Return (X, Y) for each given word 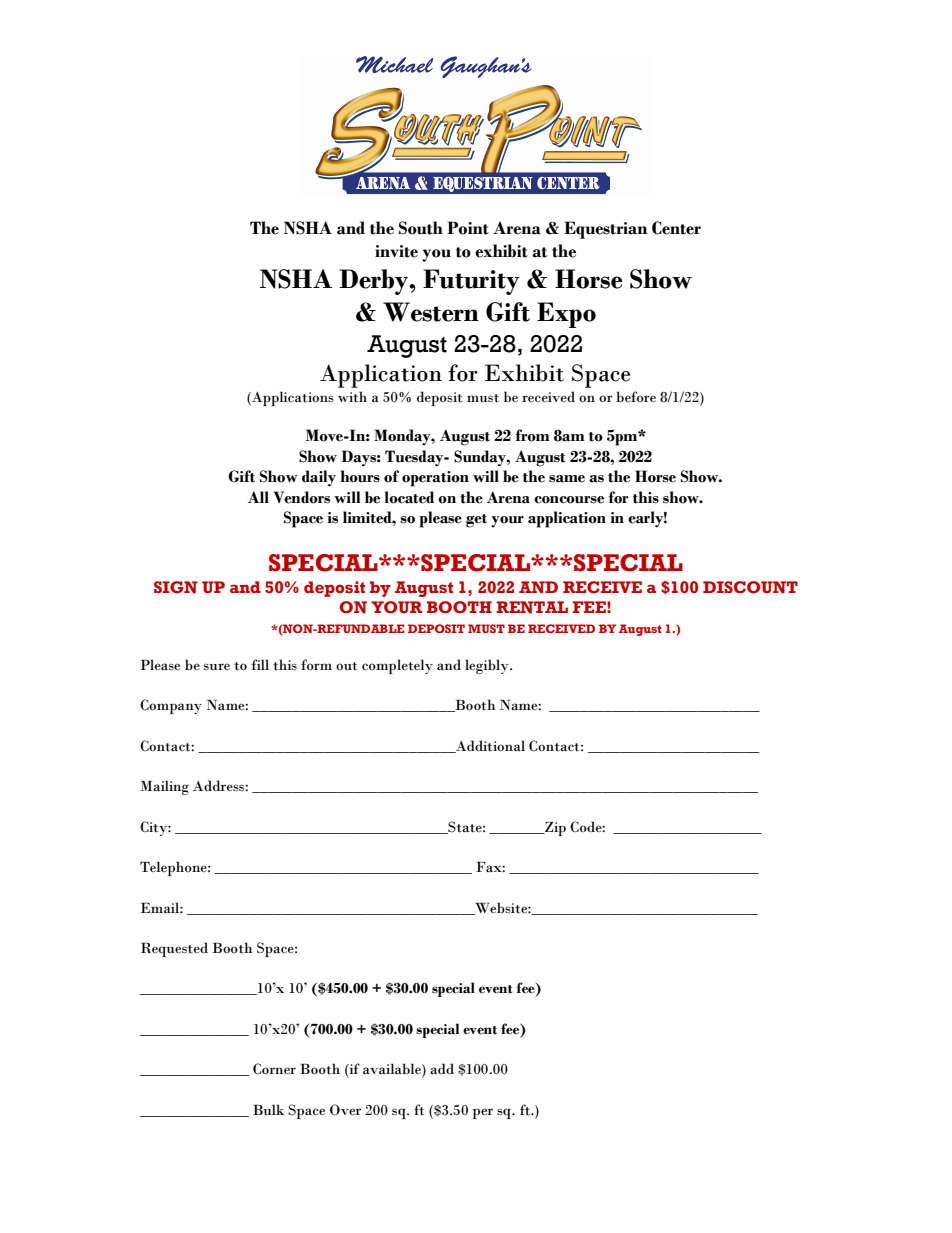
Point (468, 228)
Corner (274, 1069)
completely (397, 666)
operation (435, 479)
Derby (375, 282)
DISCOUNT (750, 587)
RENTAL (532, 607)
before (636, 397)
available (393, 1070)
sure (217, 667)
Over (345, 1110)
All (258, 497)
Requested (174, 949)
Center (676, 228)
